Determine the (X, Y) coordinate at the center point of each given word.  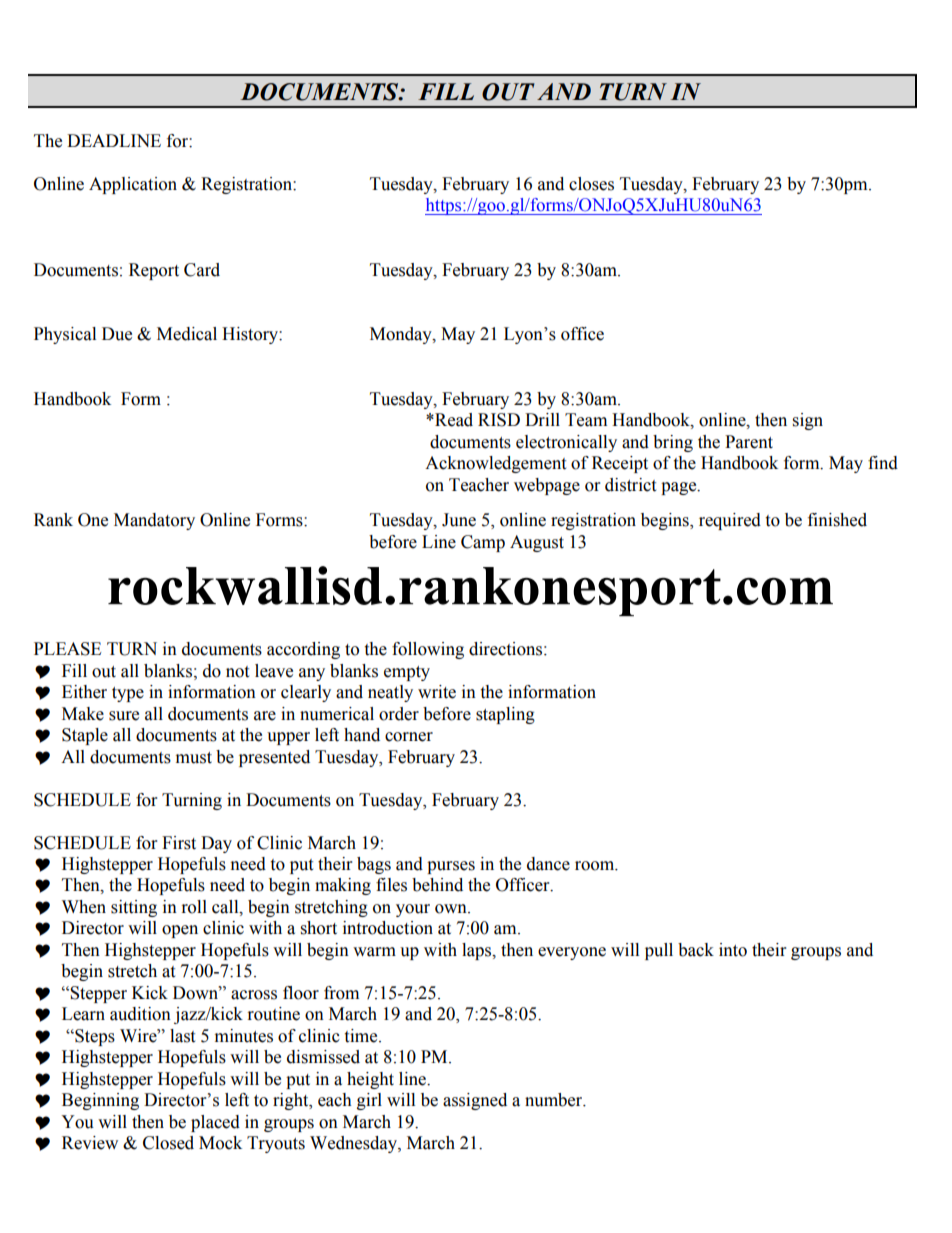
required (730, 521)
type (128, 694)
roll (194, 907)
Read (453, 420)
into (733, 950)
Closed (168, 1143)
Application (133, 185)
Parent (749, 442)
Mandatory (154, 521)
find (883, 463)
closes (591, 184)
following (428, 650)
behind (437, 885)
